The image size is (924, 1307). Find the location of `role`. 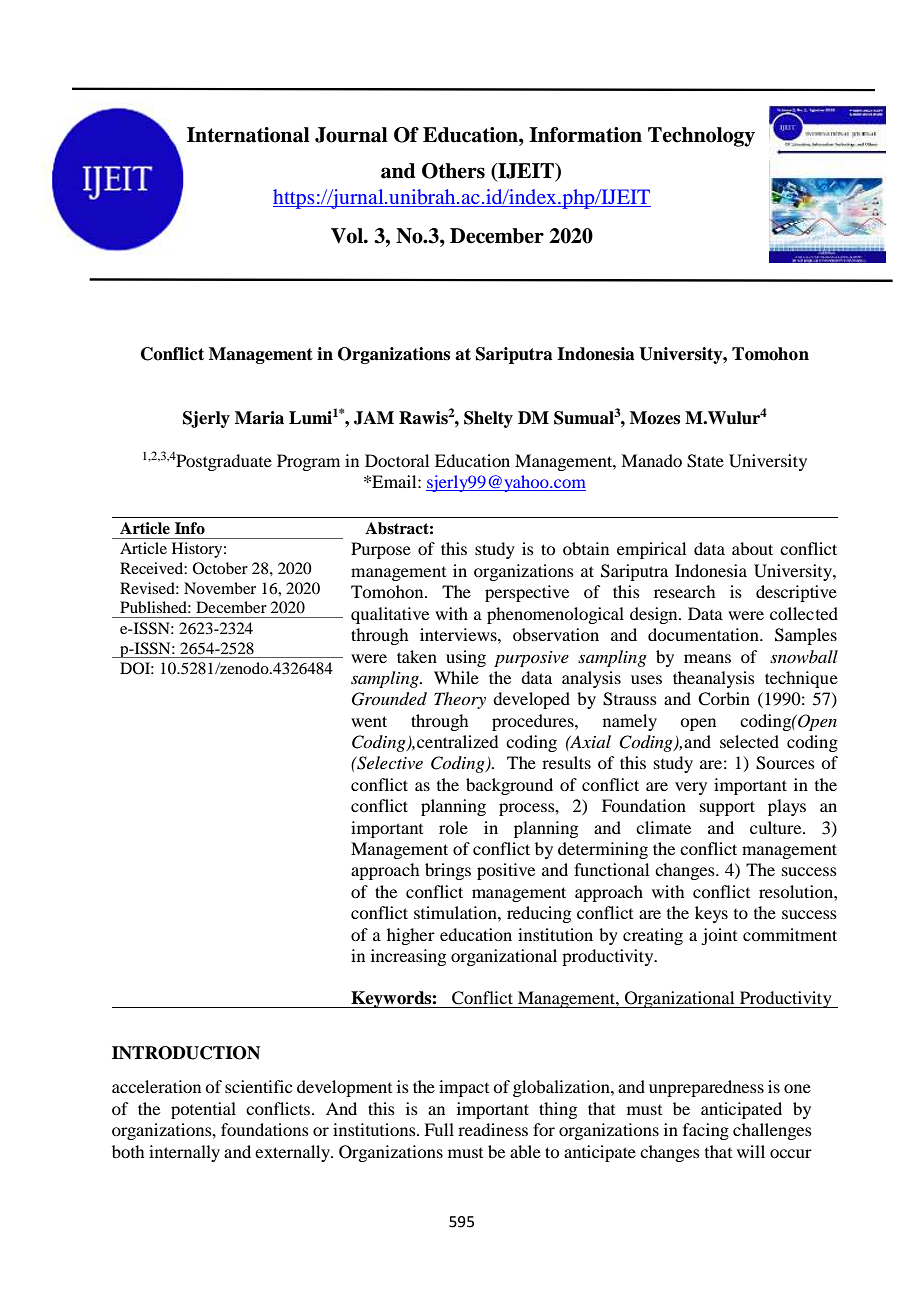

role is located at coordinates (453, 827).
